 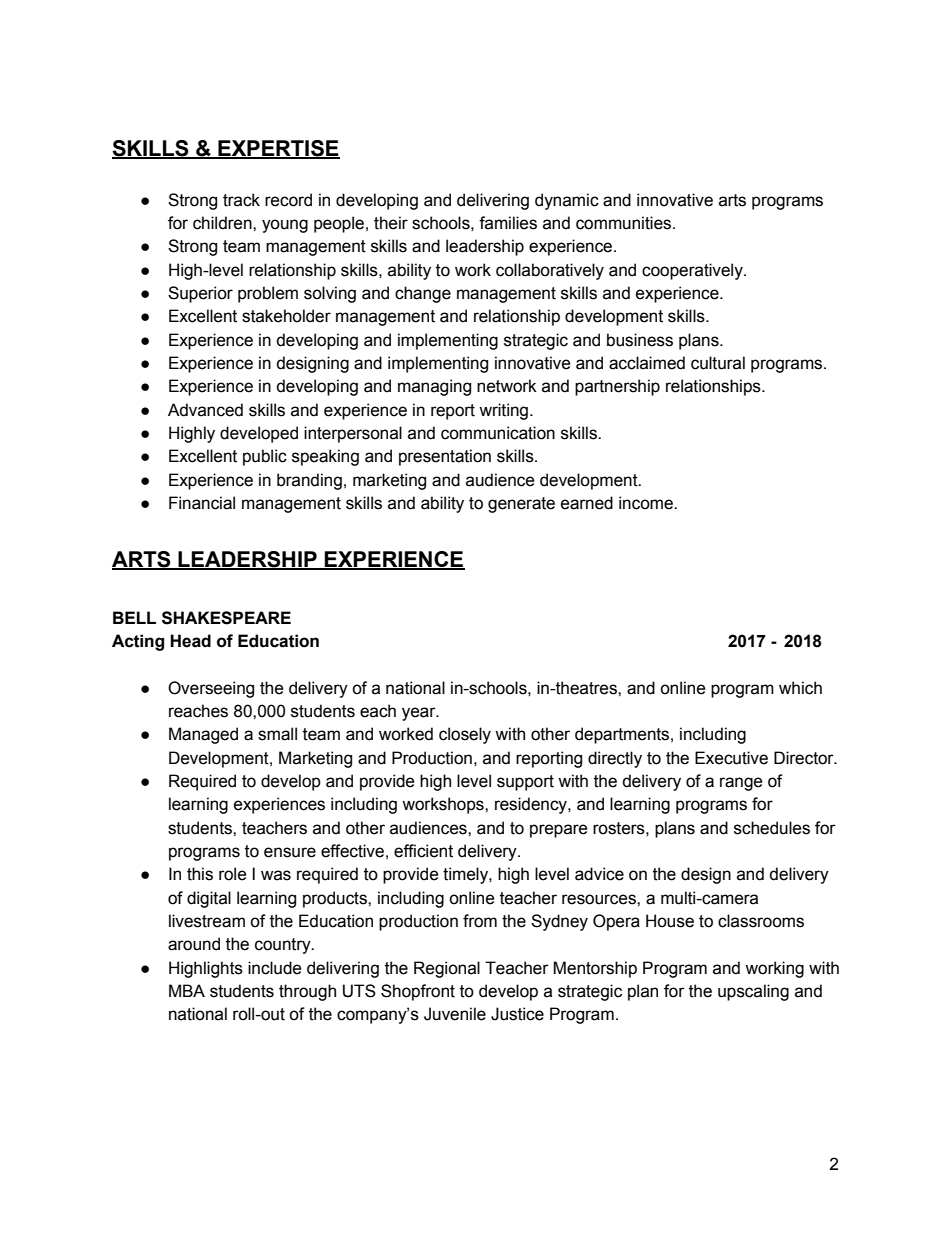 What do you see at coordinates (423, 851) in the screenshot?
I see `efficient` at bounding box center [423, 851].
